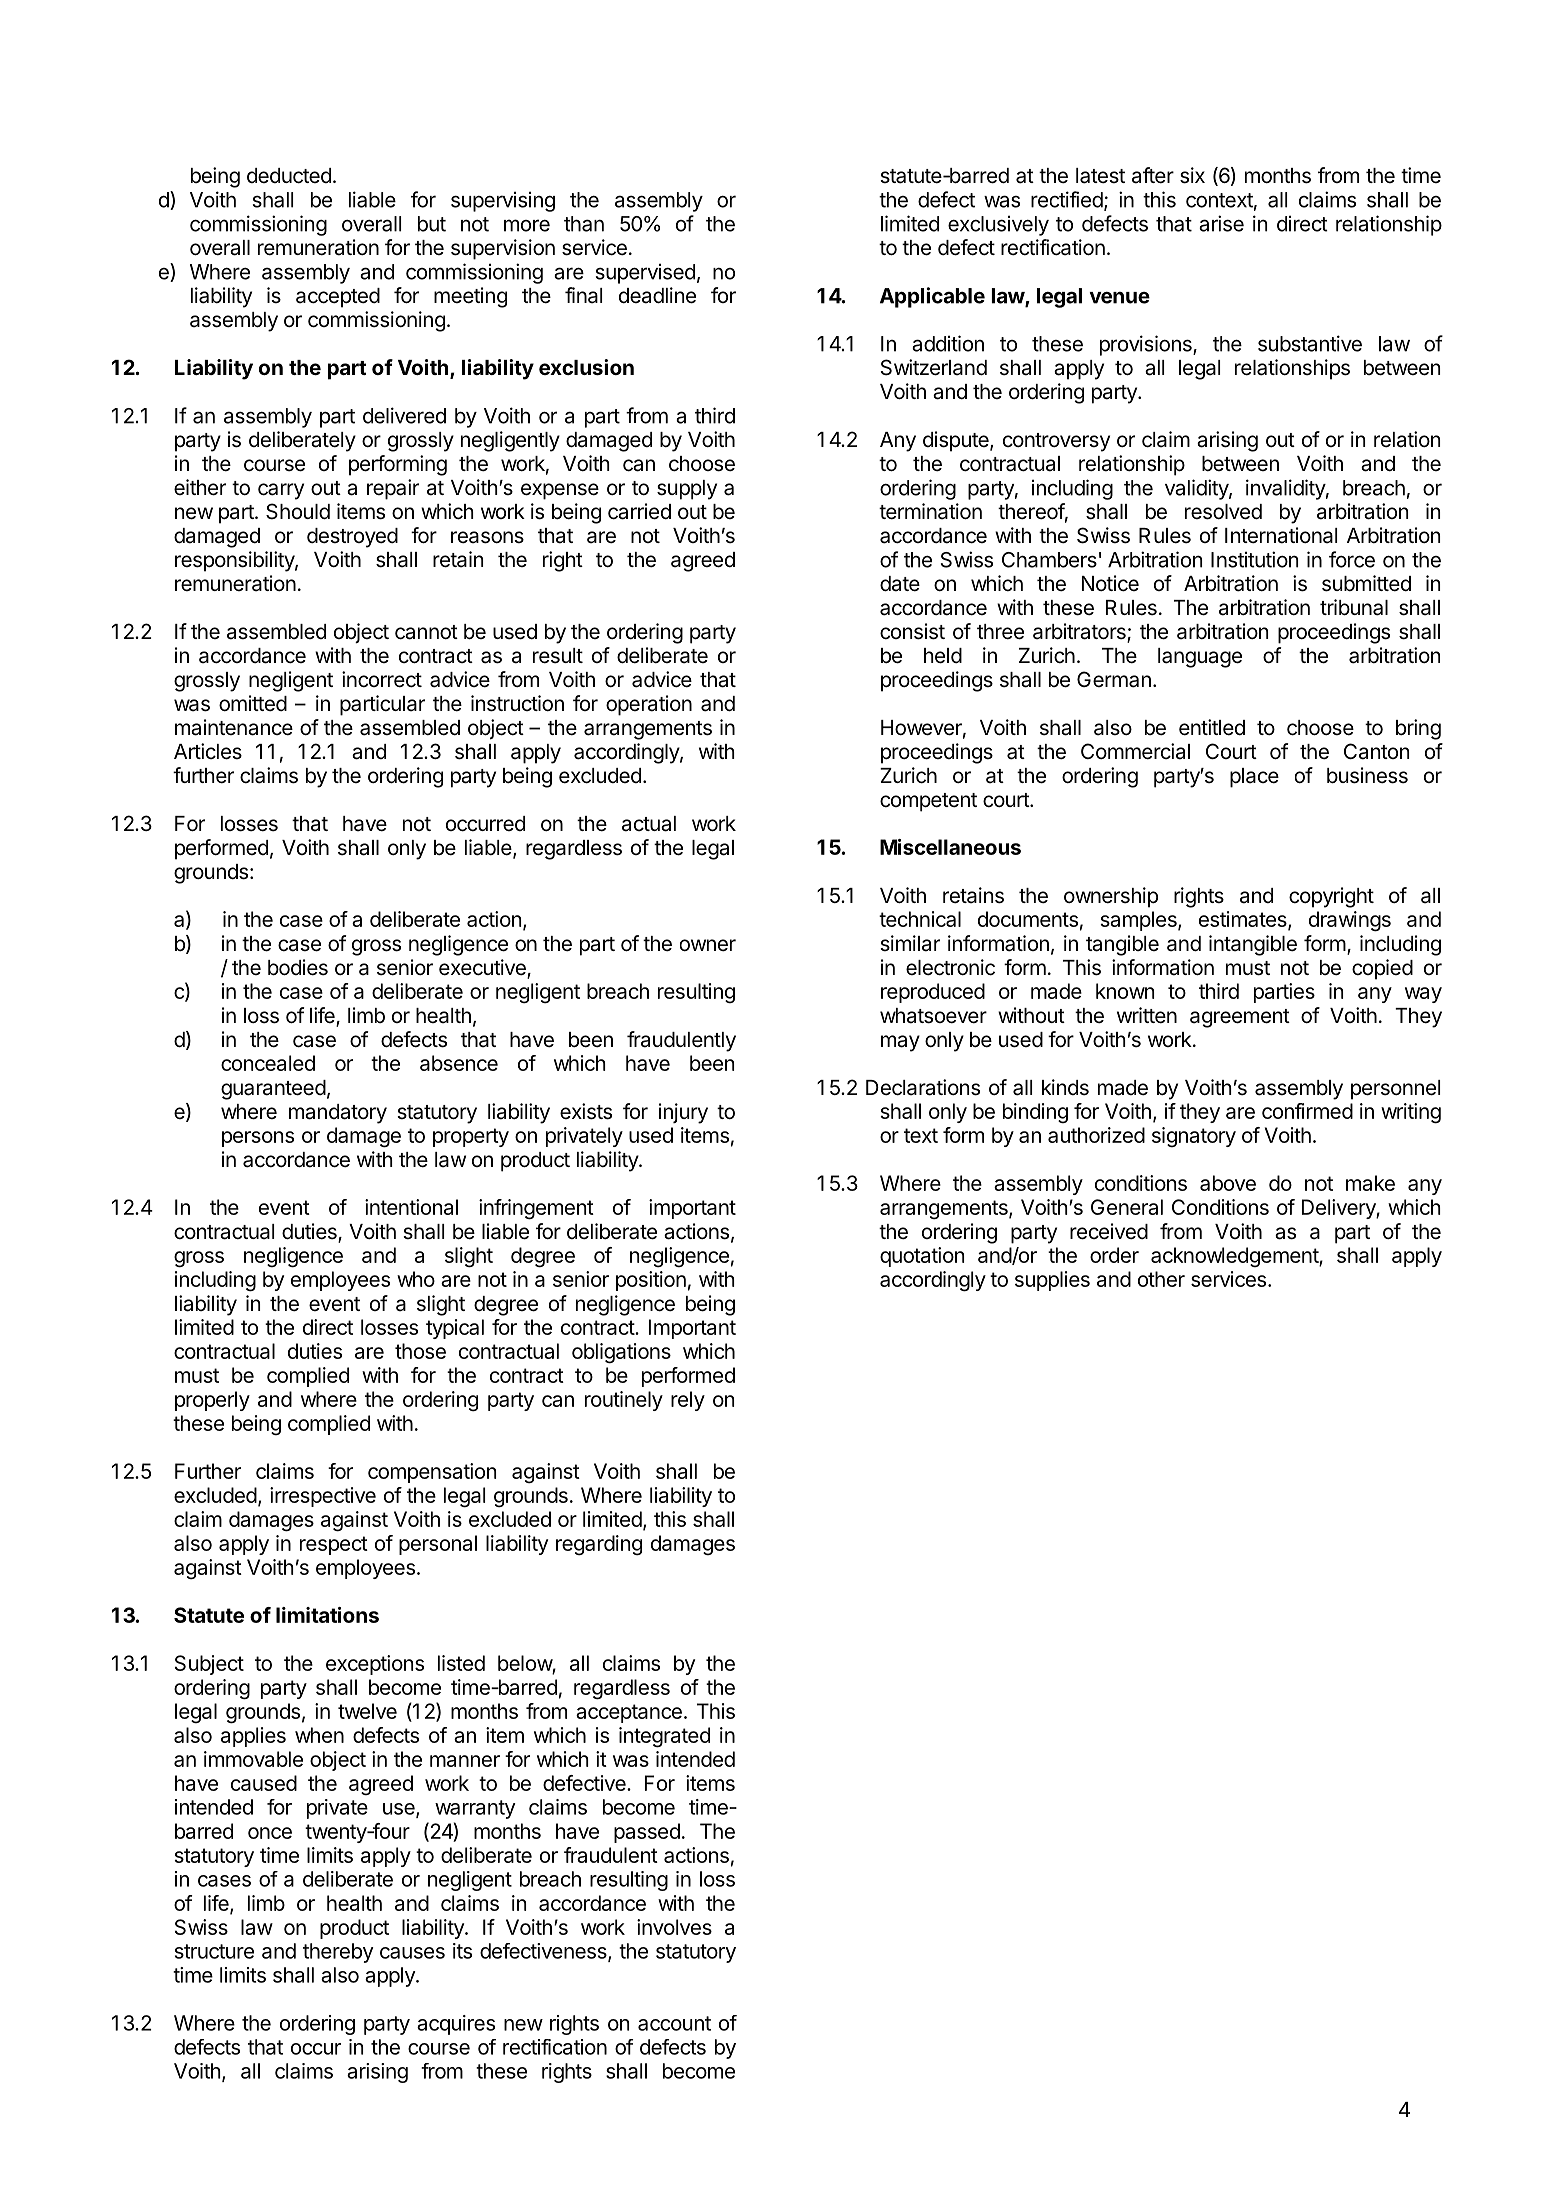  I want to click on account, so click(674, 2023).
